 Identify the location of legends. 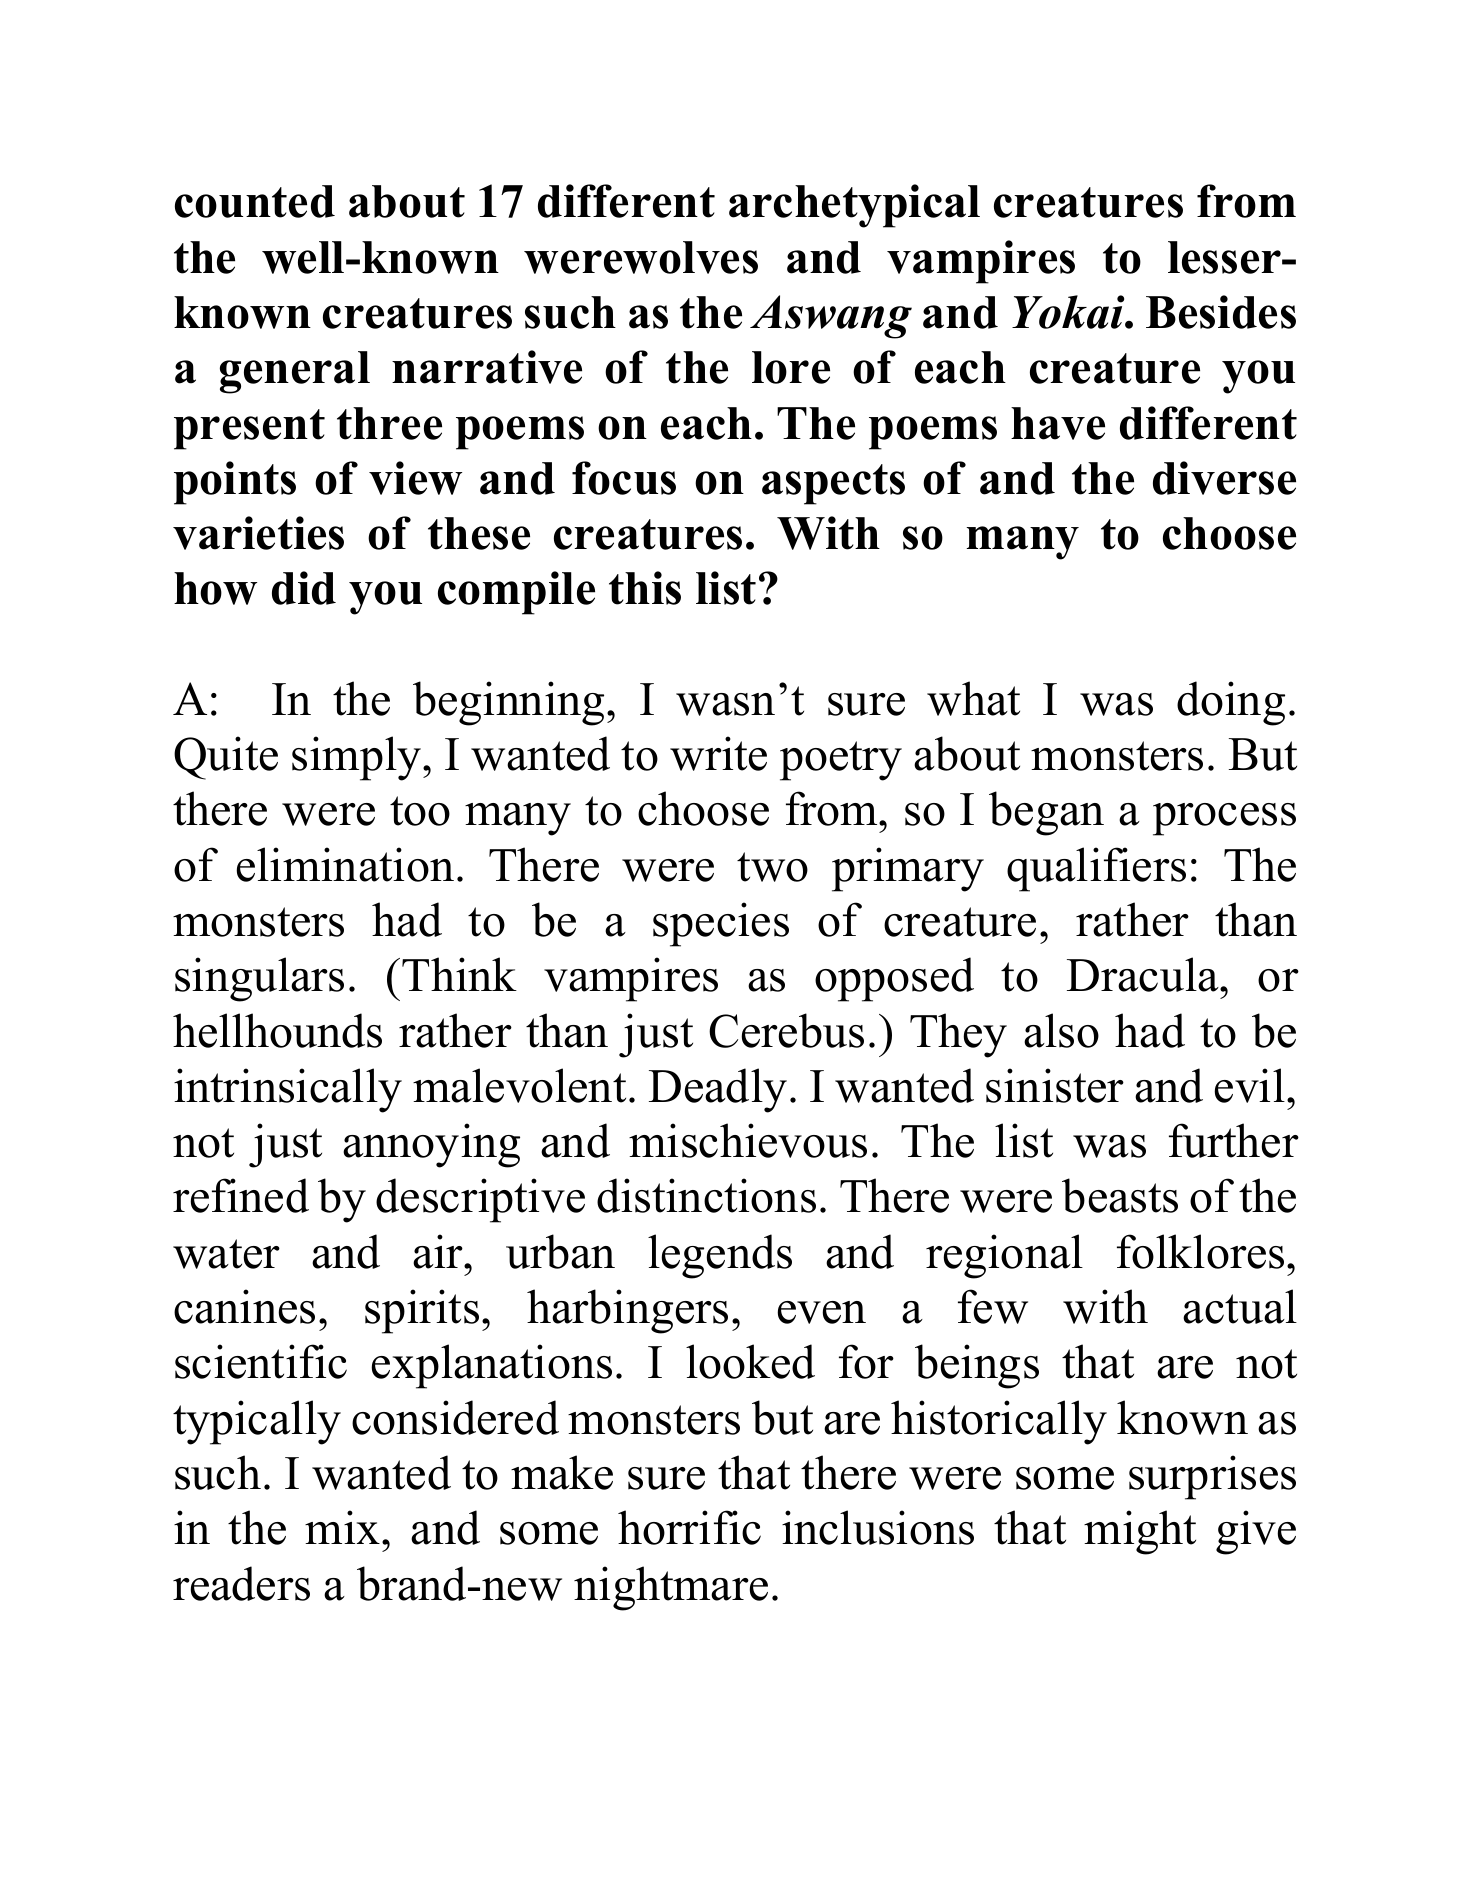
(720, 1256).
